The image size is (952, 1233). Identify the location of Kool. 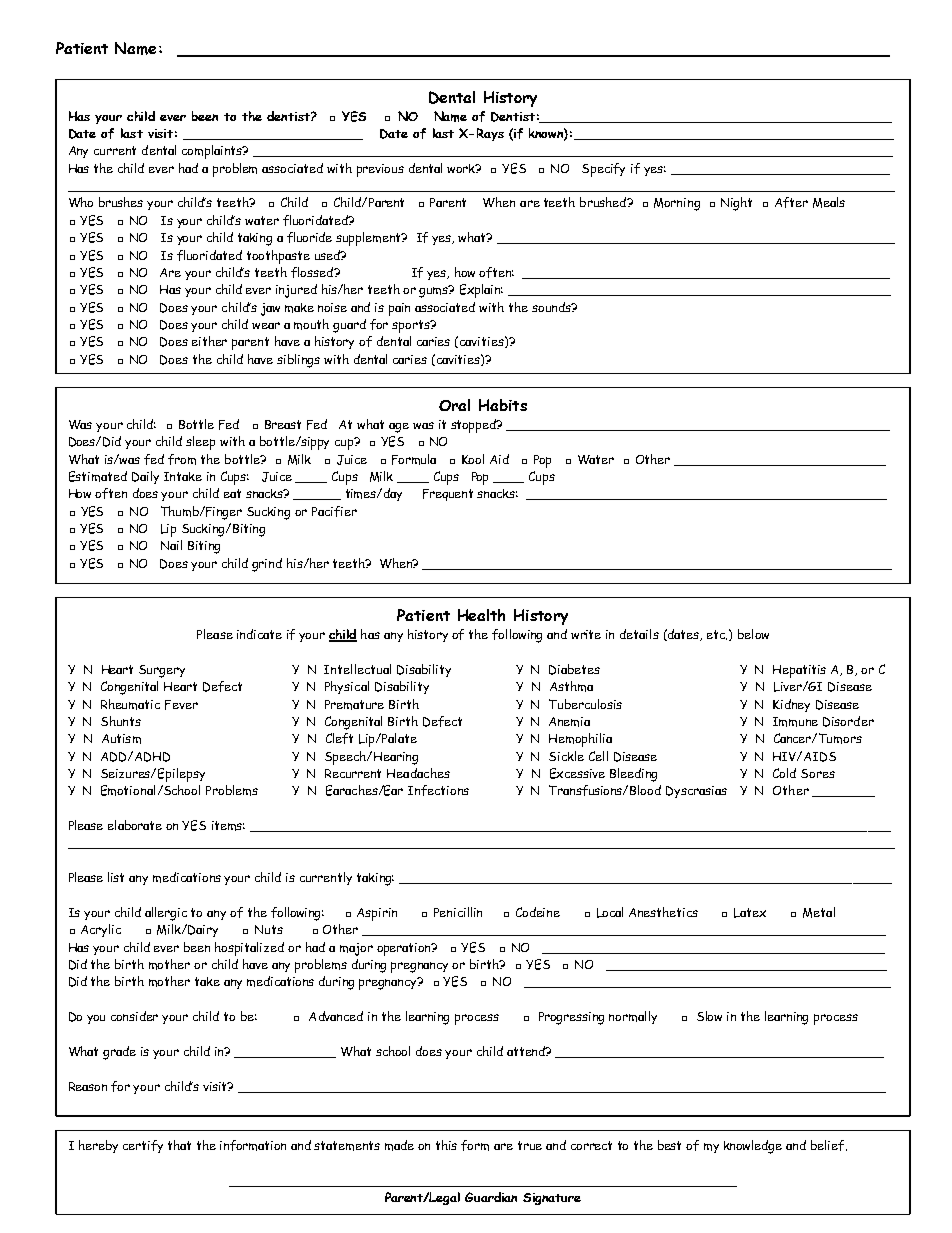
(473, 459).
